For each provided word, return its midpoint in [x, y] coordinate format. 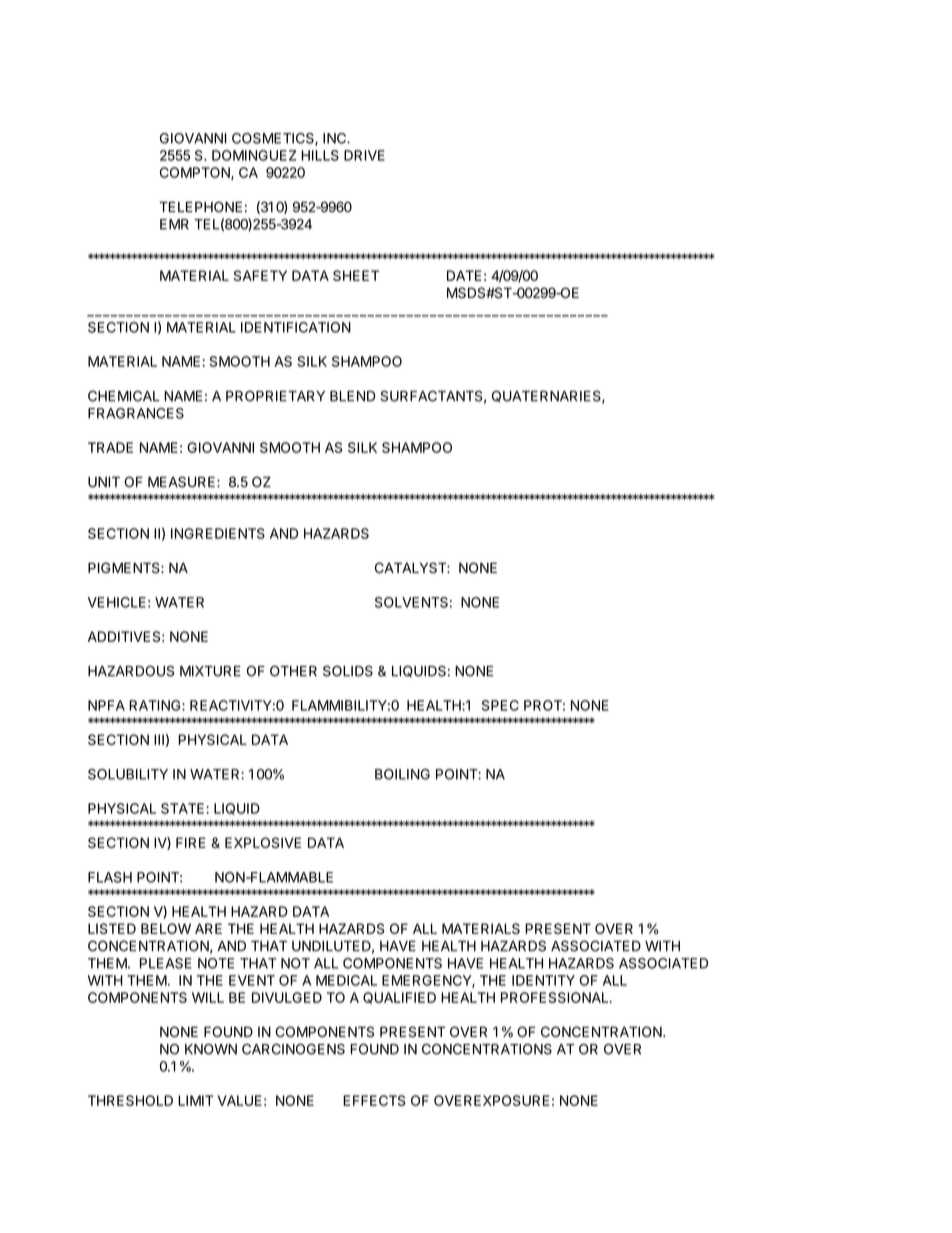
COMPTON [196, 173]
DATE [464, 275]
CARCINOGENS [293, 1049]
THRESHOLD [130, 1100]
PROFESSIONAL [556, 997]
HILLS [320, 155]
